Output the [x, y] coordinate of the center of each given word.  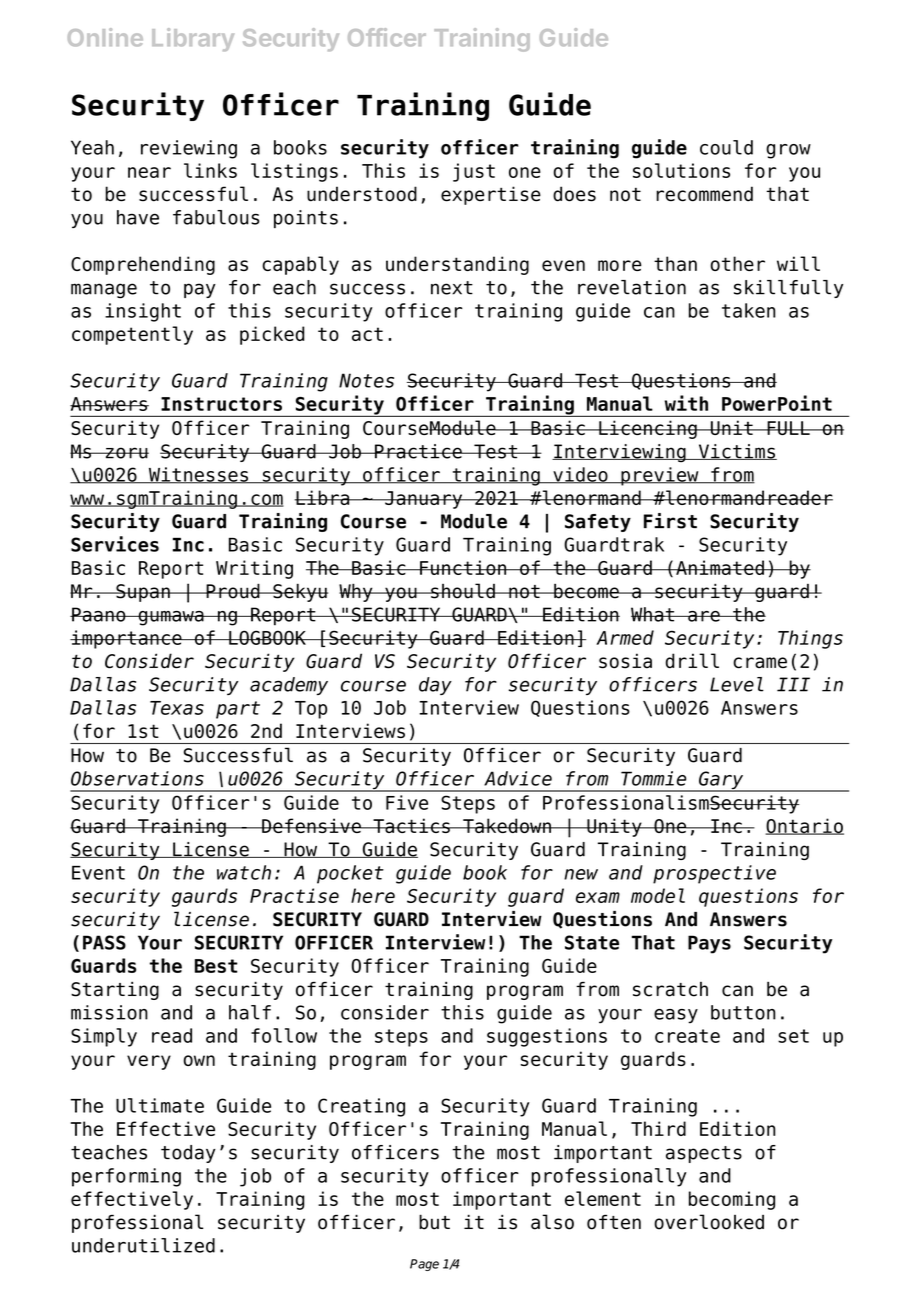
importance [127, 639]
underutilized [143, 1245]
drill [692, 661]
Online [105, 37]
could [726, 147]
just [474, 172]
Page [424, 1265]
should [463, 591]
